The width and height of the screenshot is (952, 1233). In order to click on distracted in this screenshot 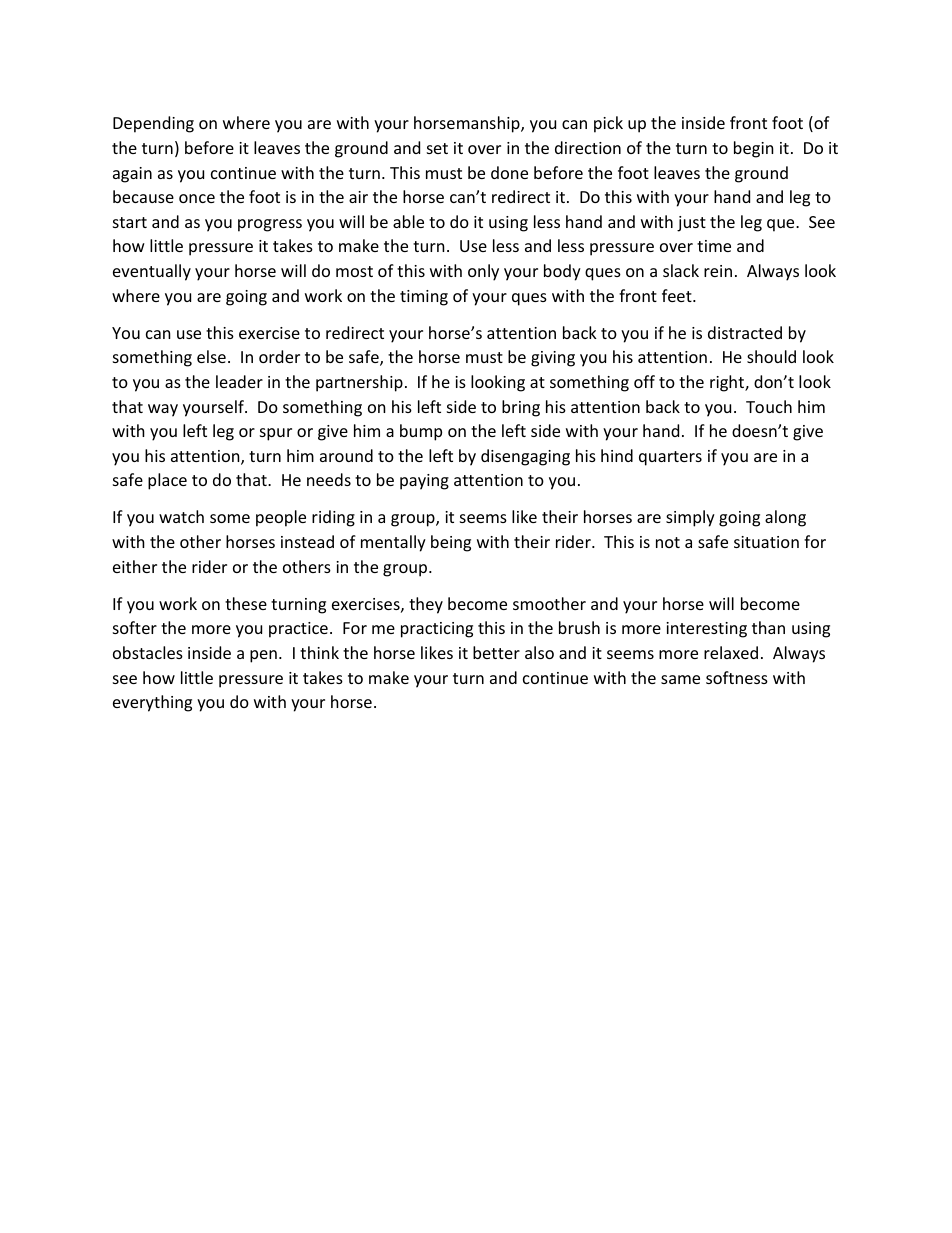, I will do `click(745, 332)`.
